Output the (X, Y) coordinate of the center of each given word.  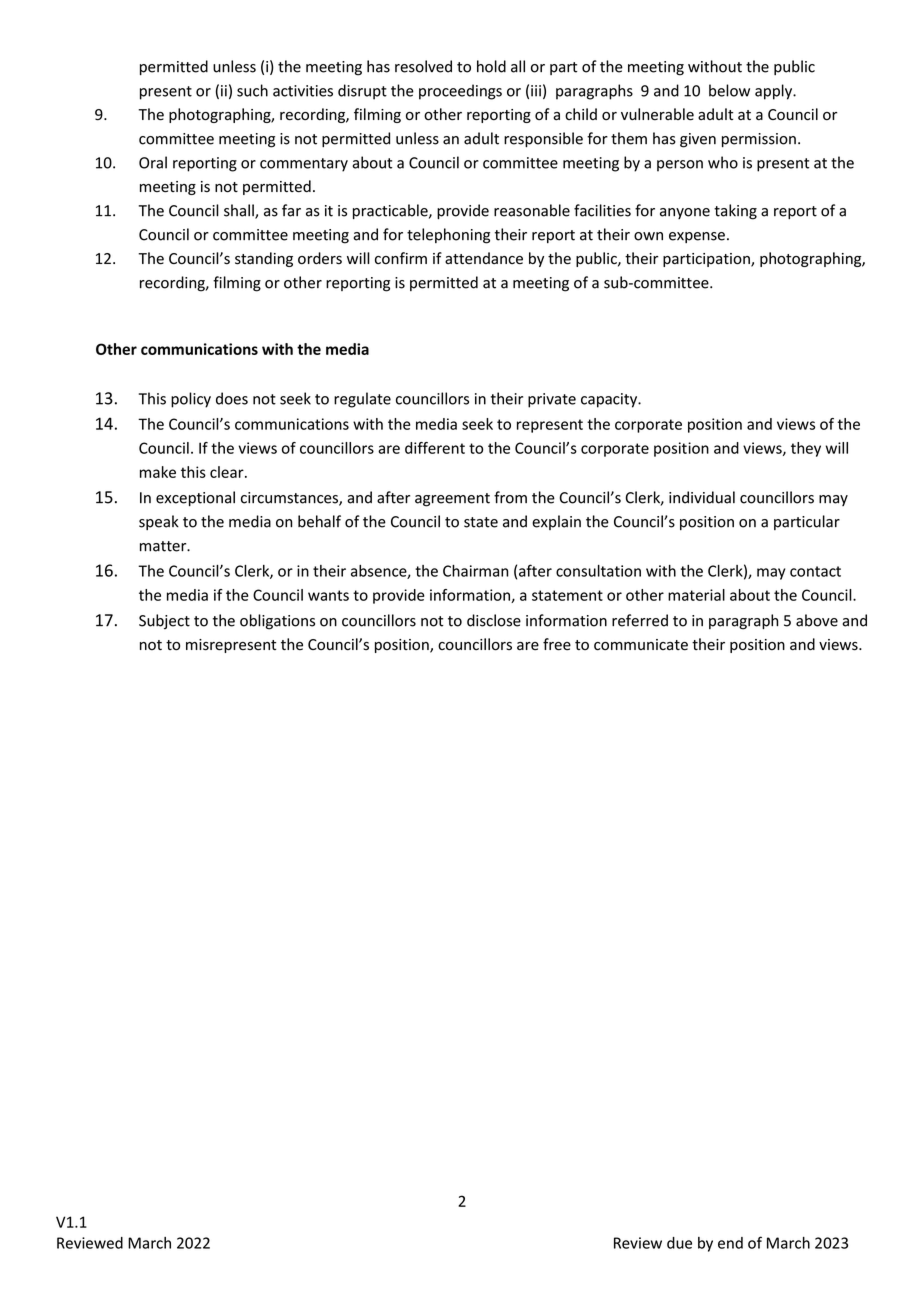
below (729, 90)
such (252, 90)
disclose (494, 620)
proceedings (460, 92)
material (696, 595)
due (679, 1243)
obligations (277, 622)
